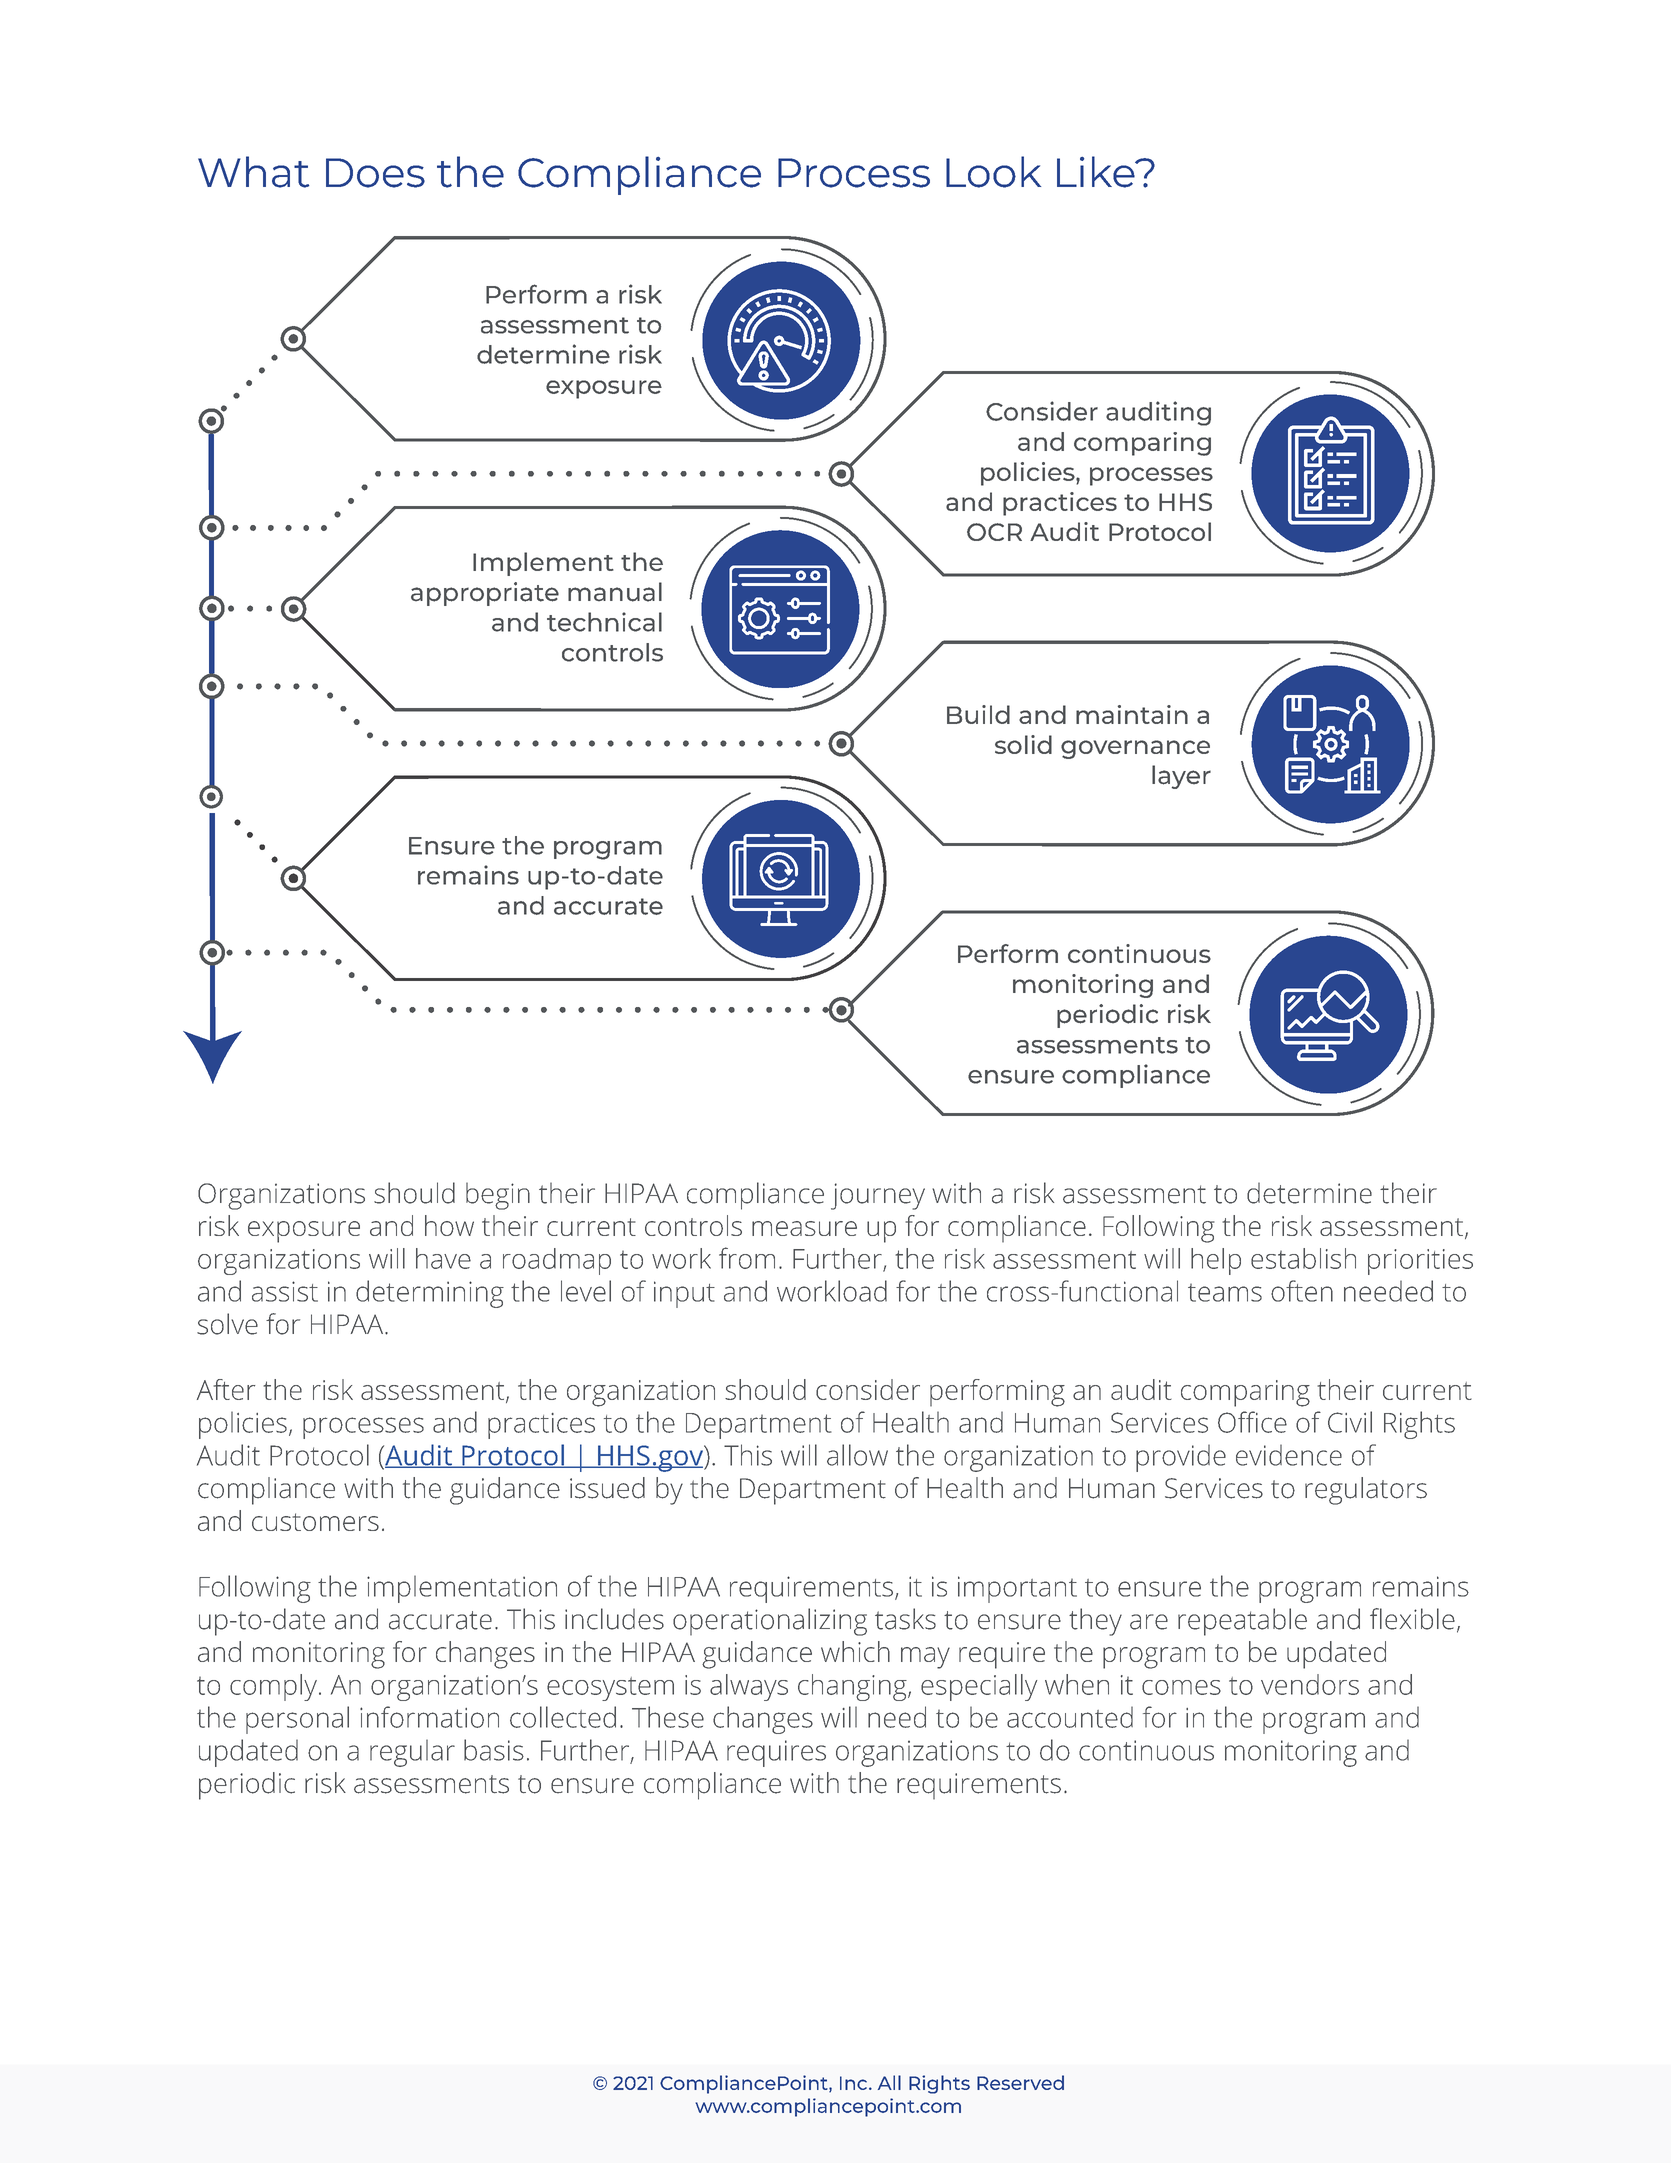 Image resolution: width=1671 pixels, height=2163 pixels. I want to click on Does, so click(375, 173).
